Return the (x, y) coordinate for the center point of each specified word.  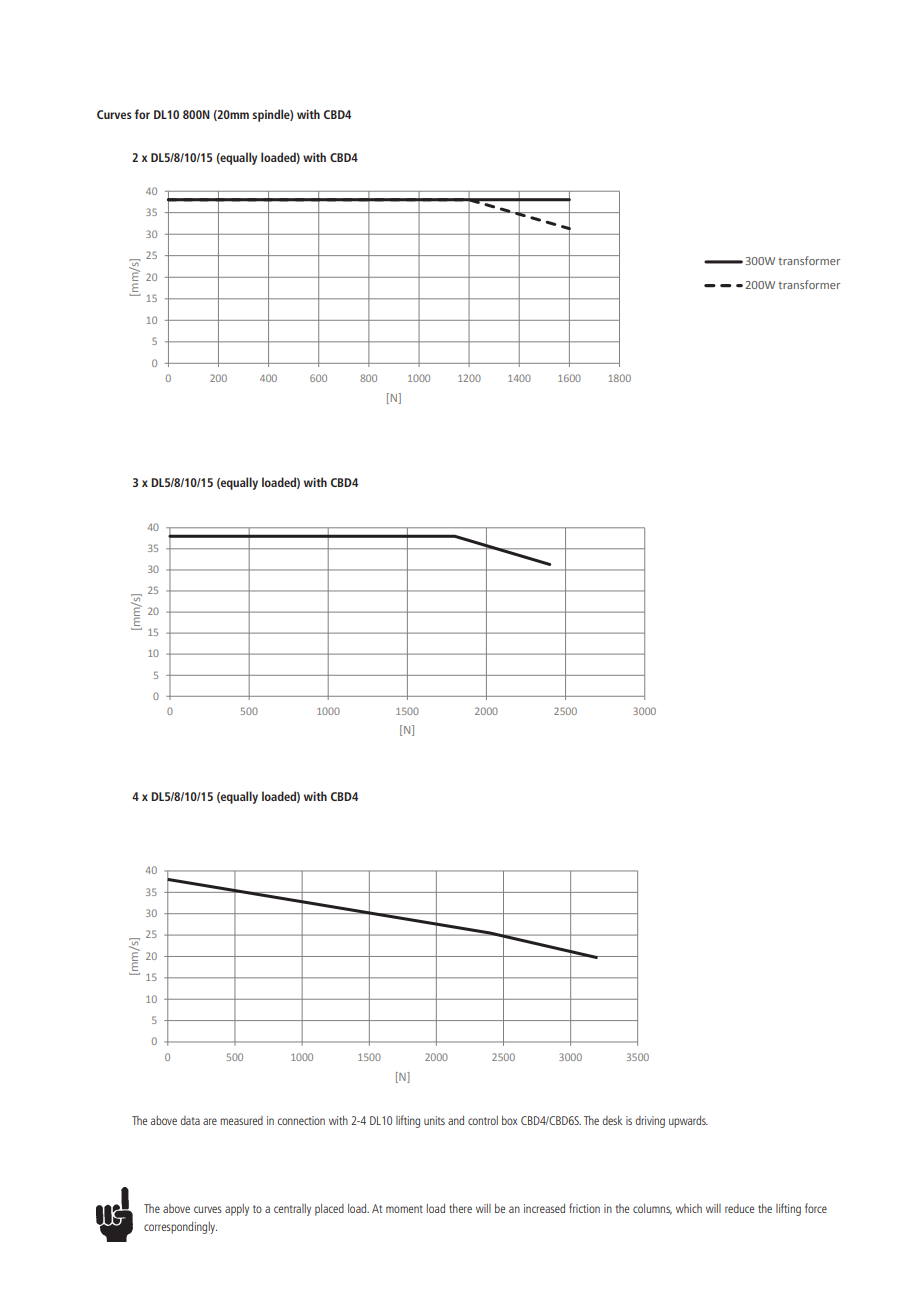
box (509, 1120)
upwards (688, 1122)
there (460, 1208)
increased (544, 1208)
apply (237, 1210)
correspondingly (180, 1228)
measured (241, 1120)
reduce (739, 1208)
